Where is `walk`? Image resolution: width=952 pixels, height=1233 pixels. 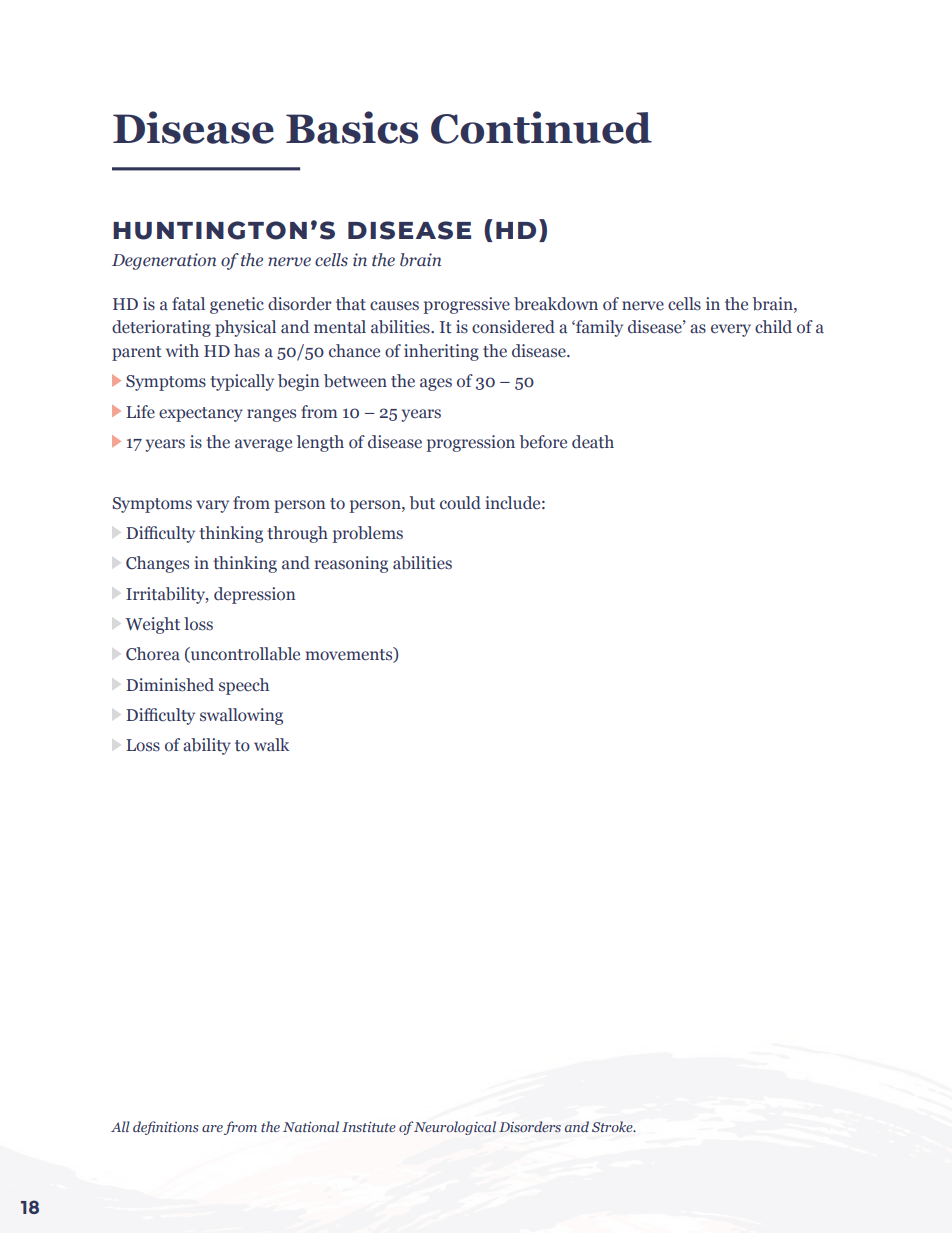
walk is located at coordinates (271, 745).
